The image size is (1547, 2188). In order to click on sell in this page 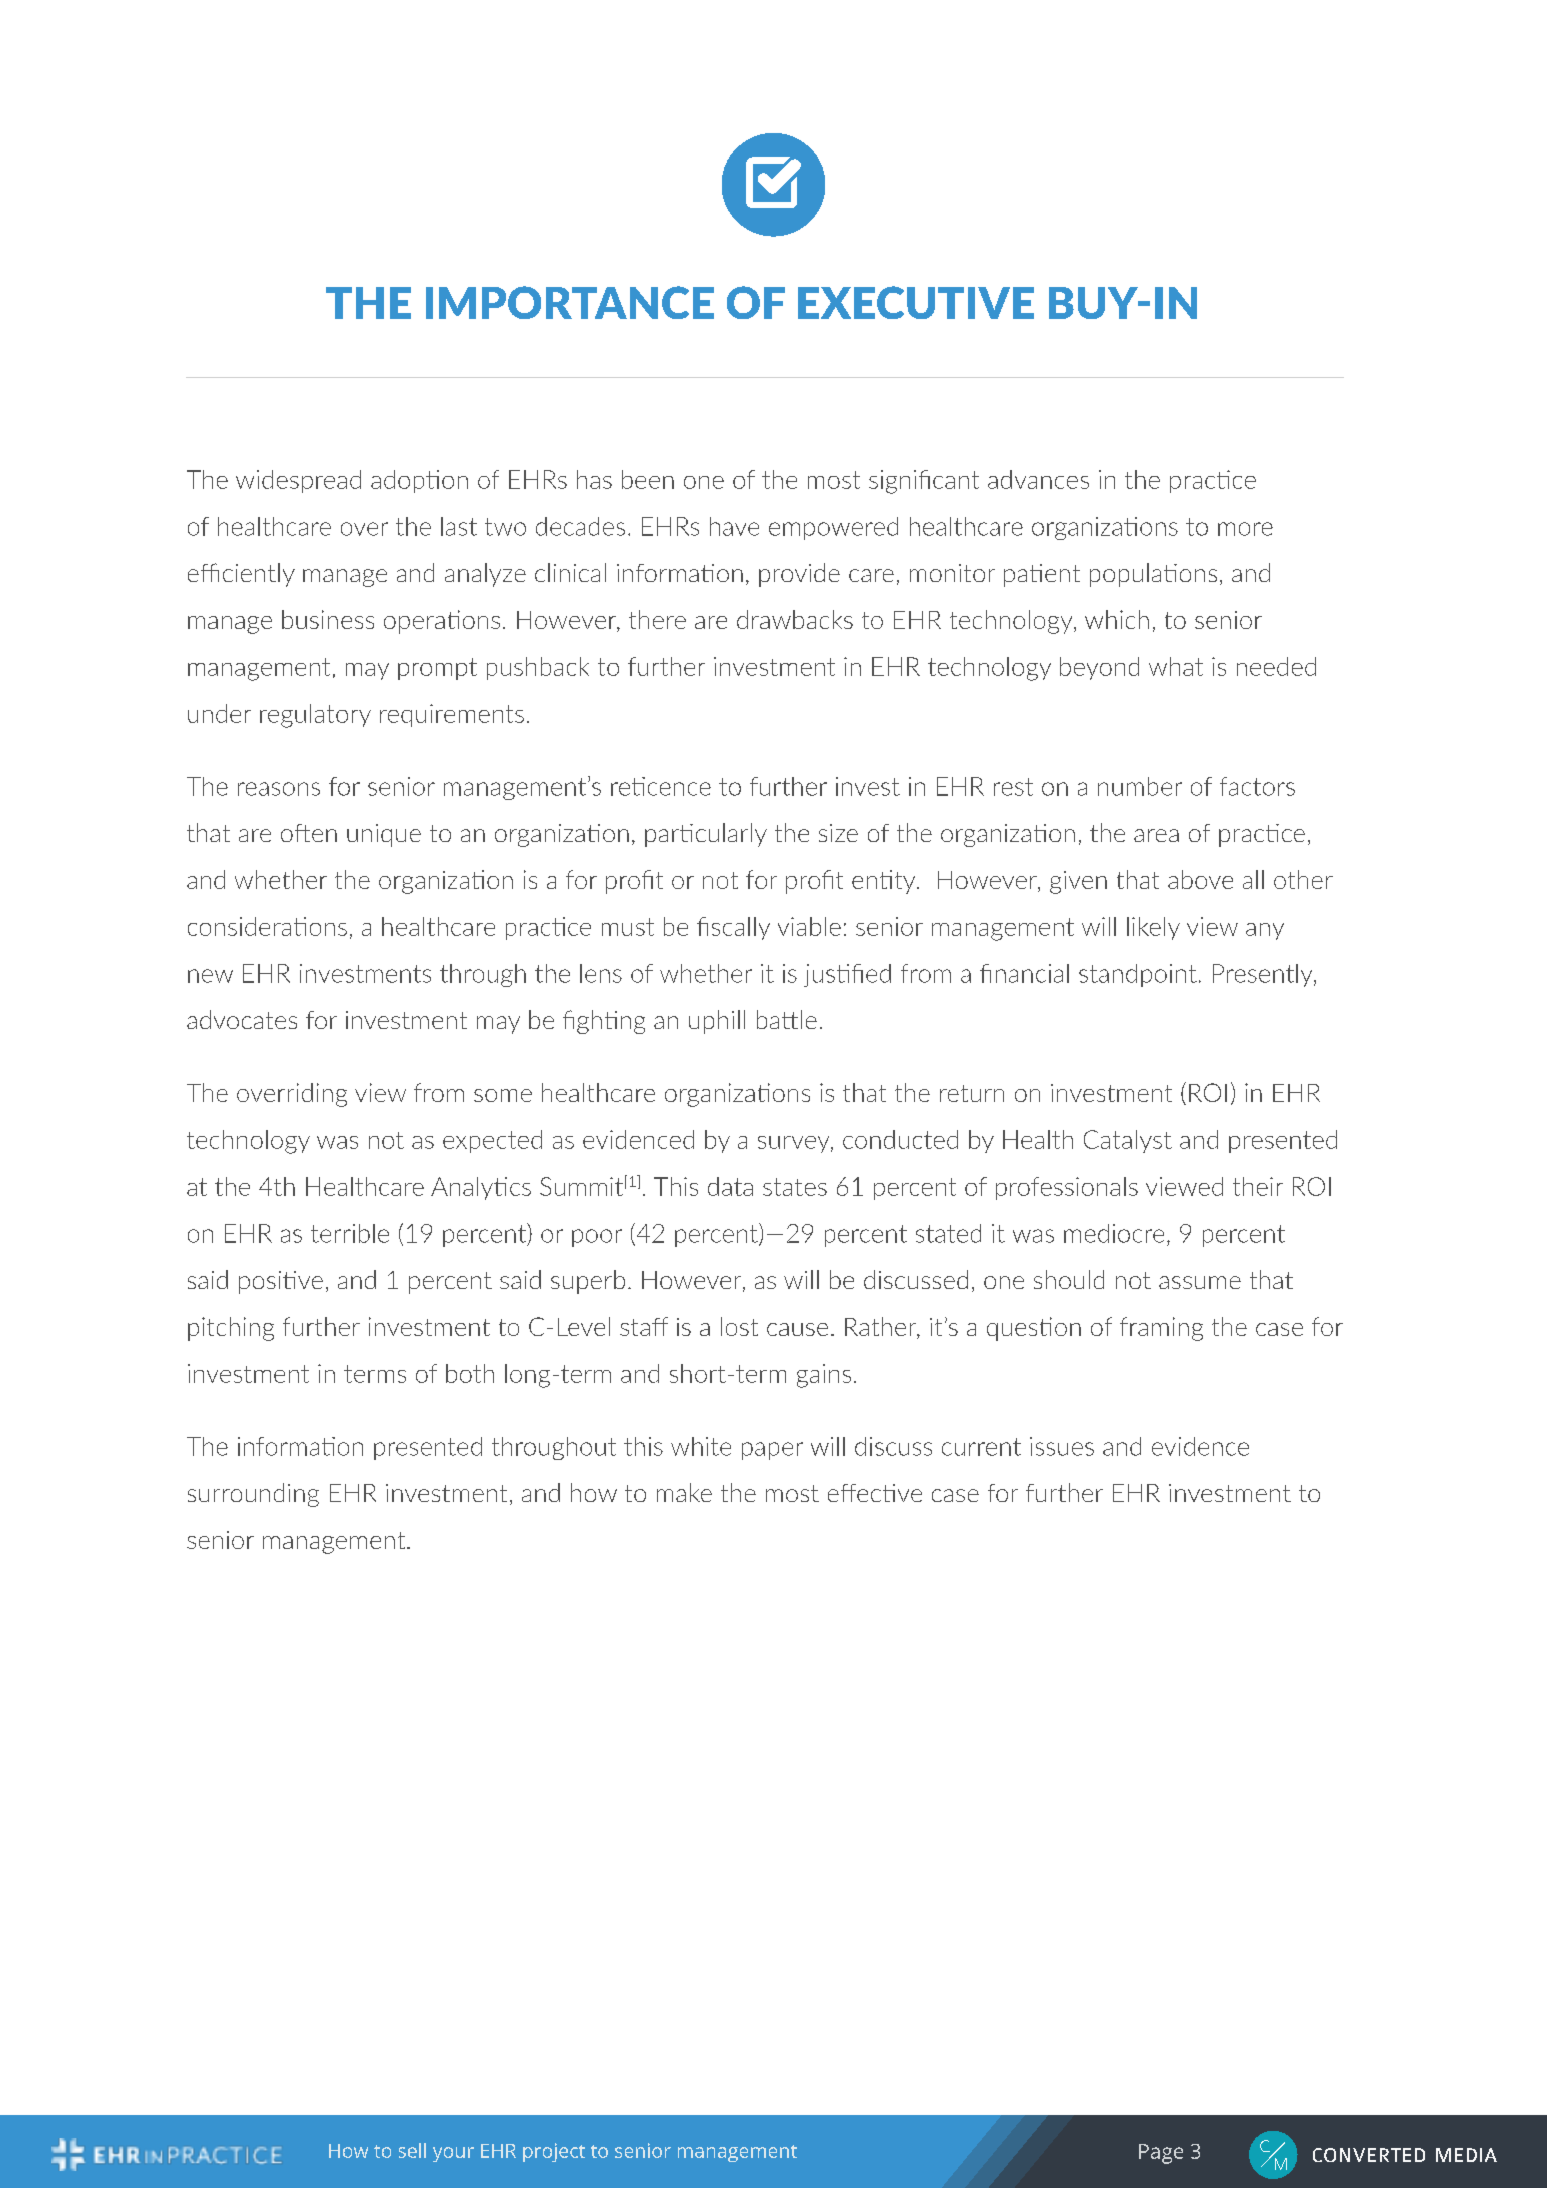, I will do `click(412, 2150)`.
